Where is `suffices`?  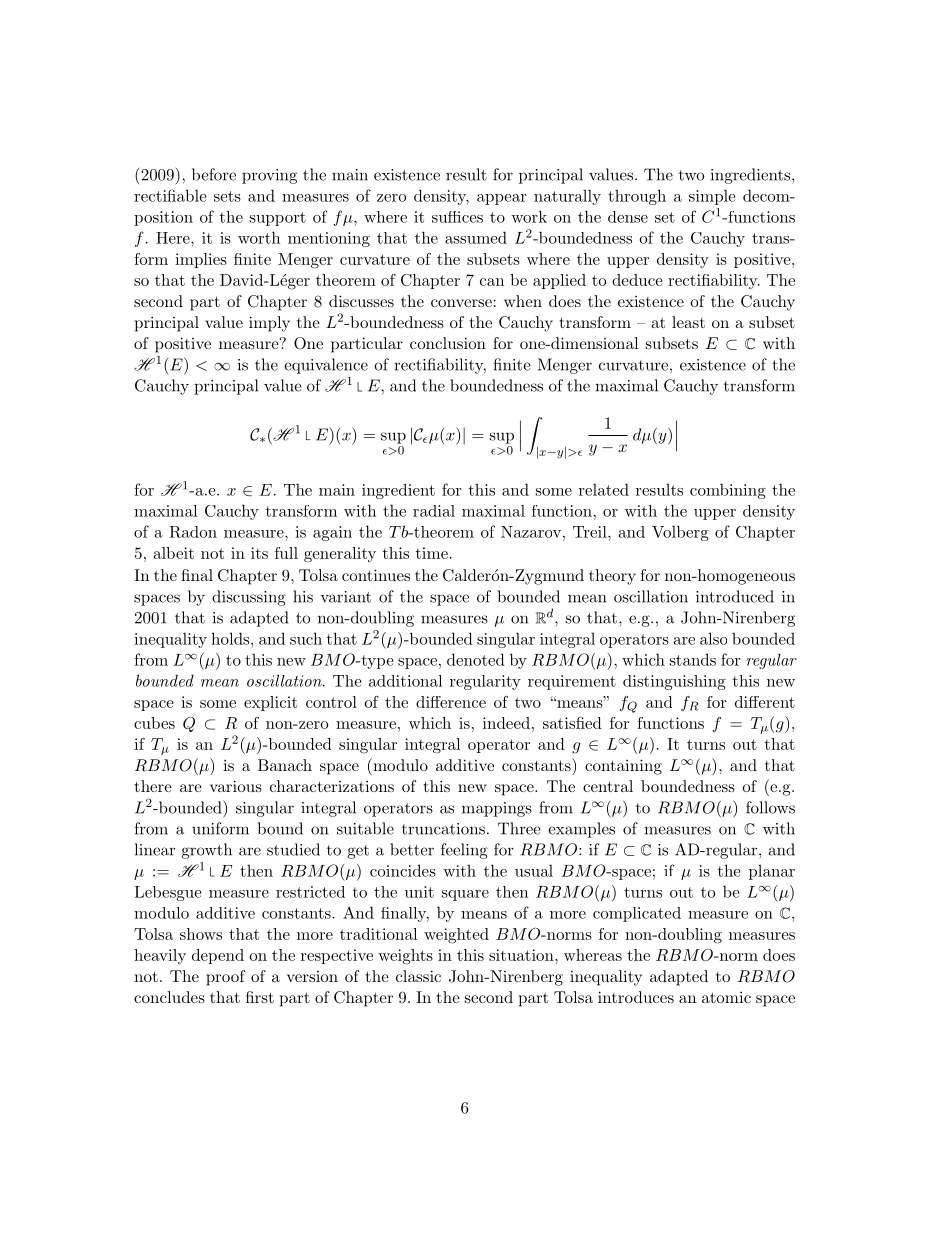
suffices is located at coordinates (457, 217).
